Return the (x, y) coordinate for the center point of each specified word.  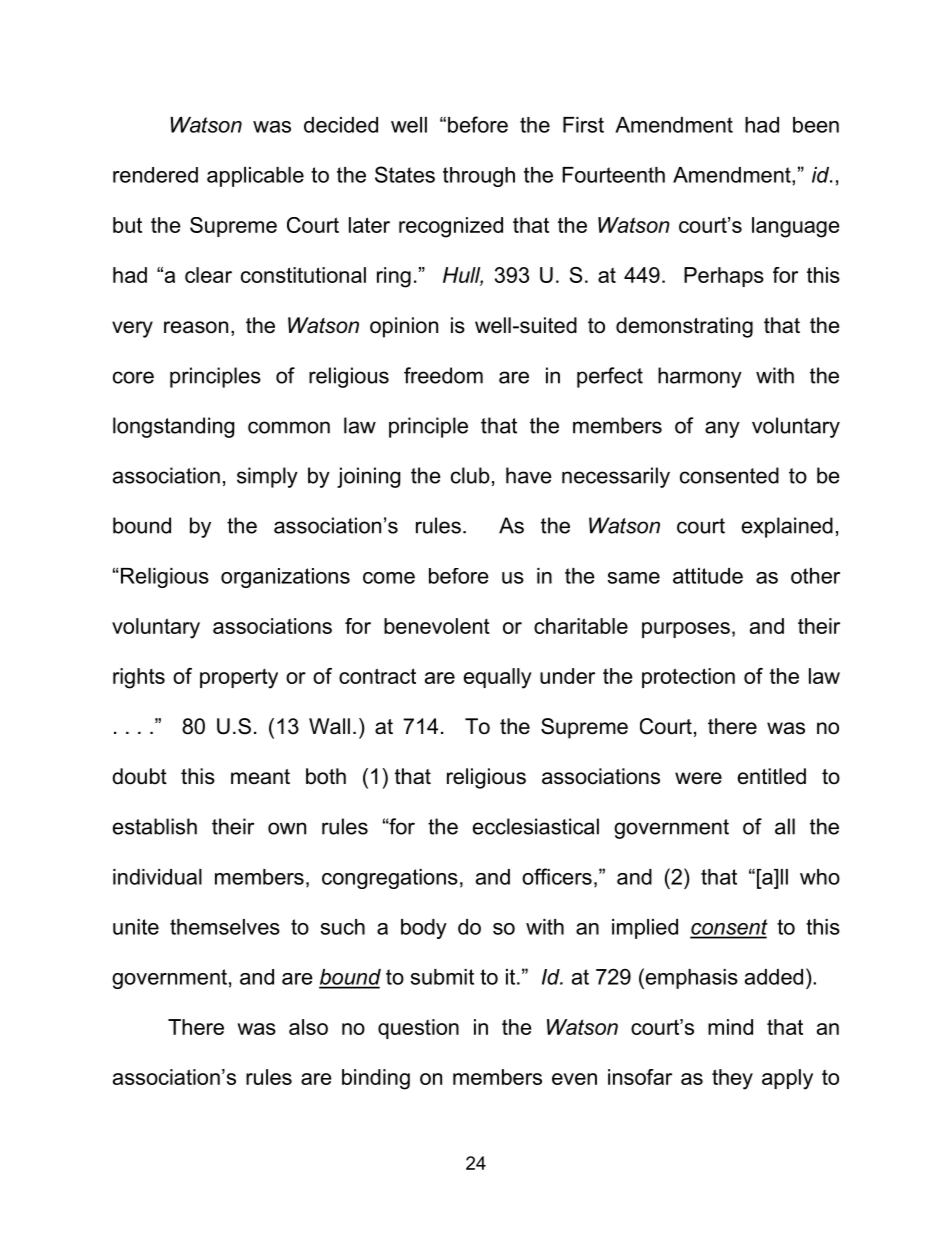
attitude (708, 576)
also (308, 1027)
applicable (255, 177)
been (816, 125)
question (418, 1029)
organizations (285, 578)
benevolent (437, 626)
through (479, 177)
